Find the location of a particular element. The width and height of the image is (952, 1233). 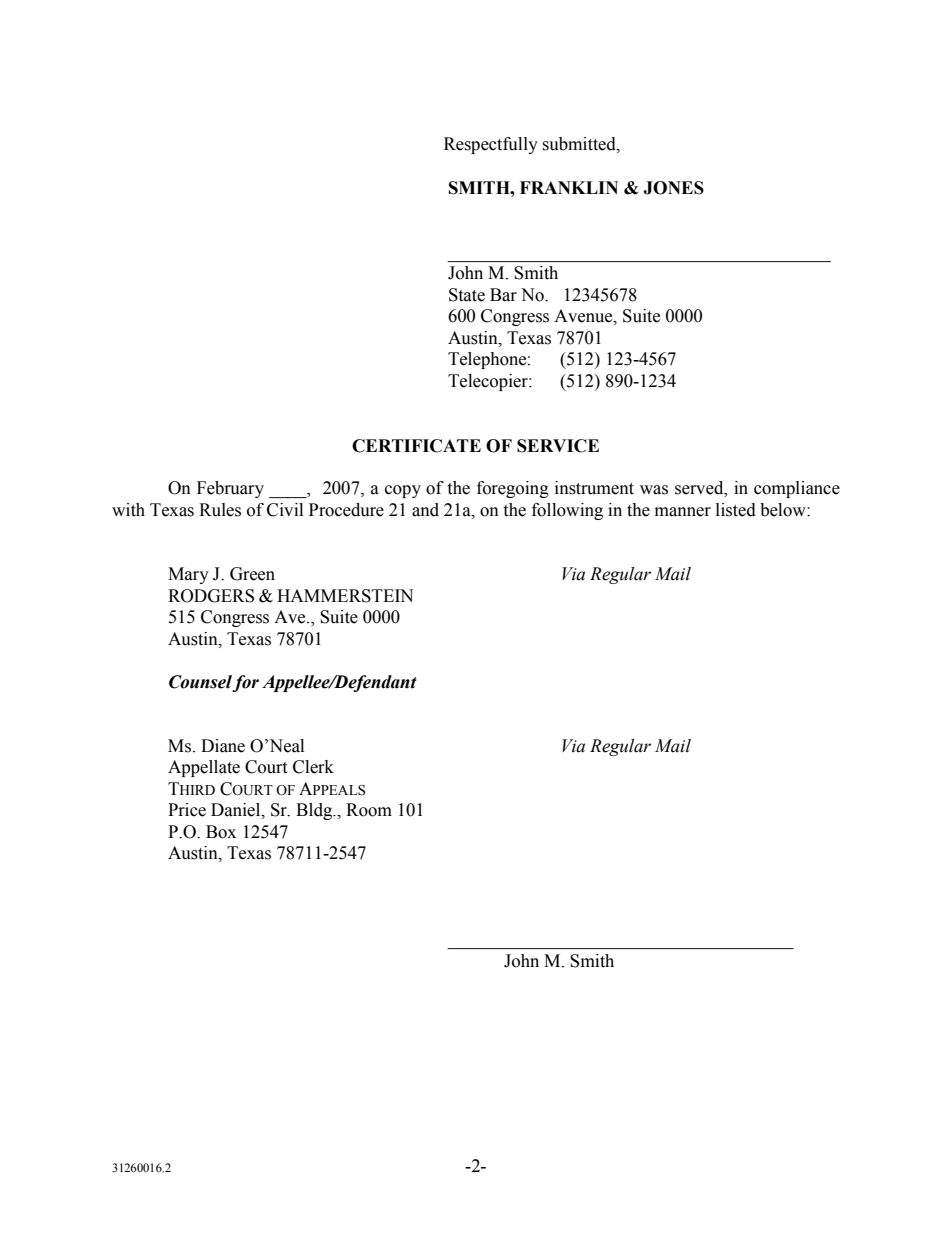

Bldg is located at coordinates (315, 811).
